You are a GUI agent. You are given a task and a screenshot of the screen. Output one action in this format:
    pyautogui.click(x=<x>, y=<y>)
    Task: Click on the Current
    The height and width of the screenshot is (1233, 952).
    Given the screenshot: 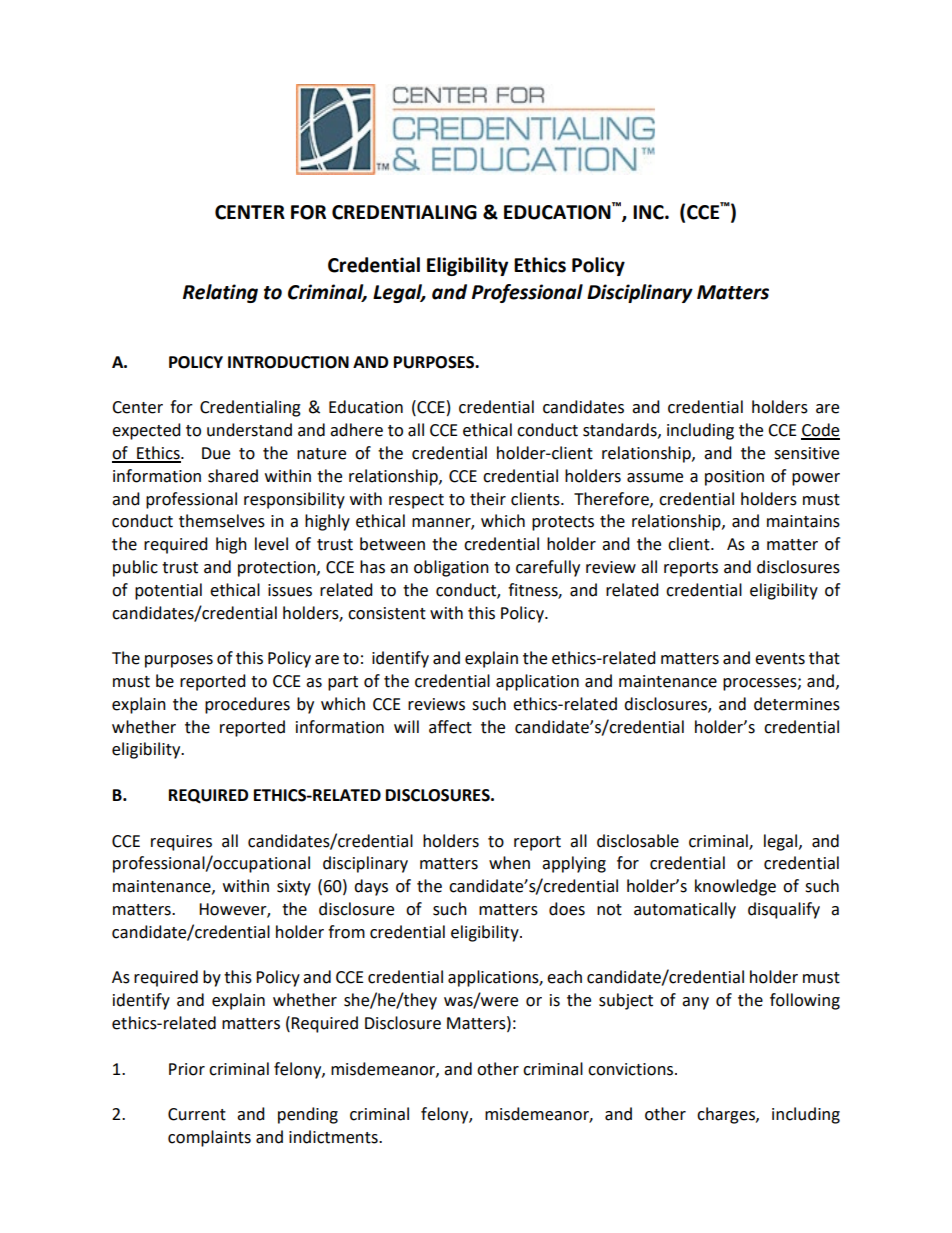 What is the action you would take?
    pyautogui.click(x=197, y=1114)
